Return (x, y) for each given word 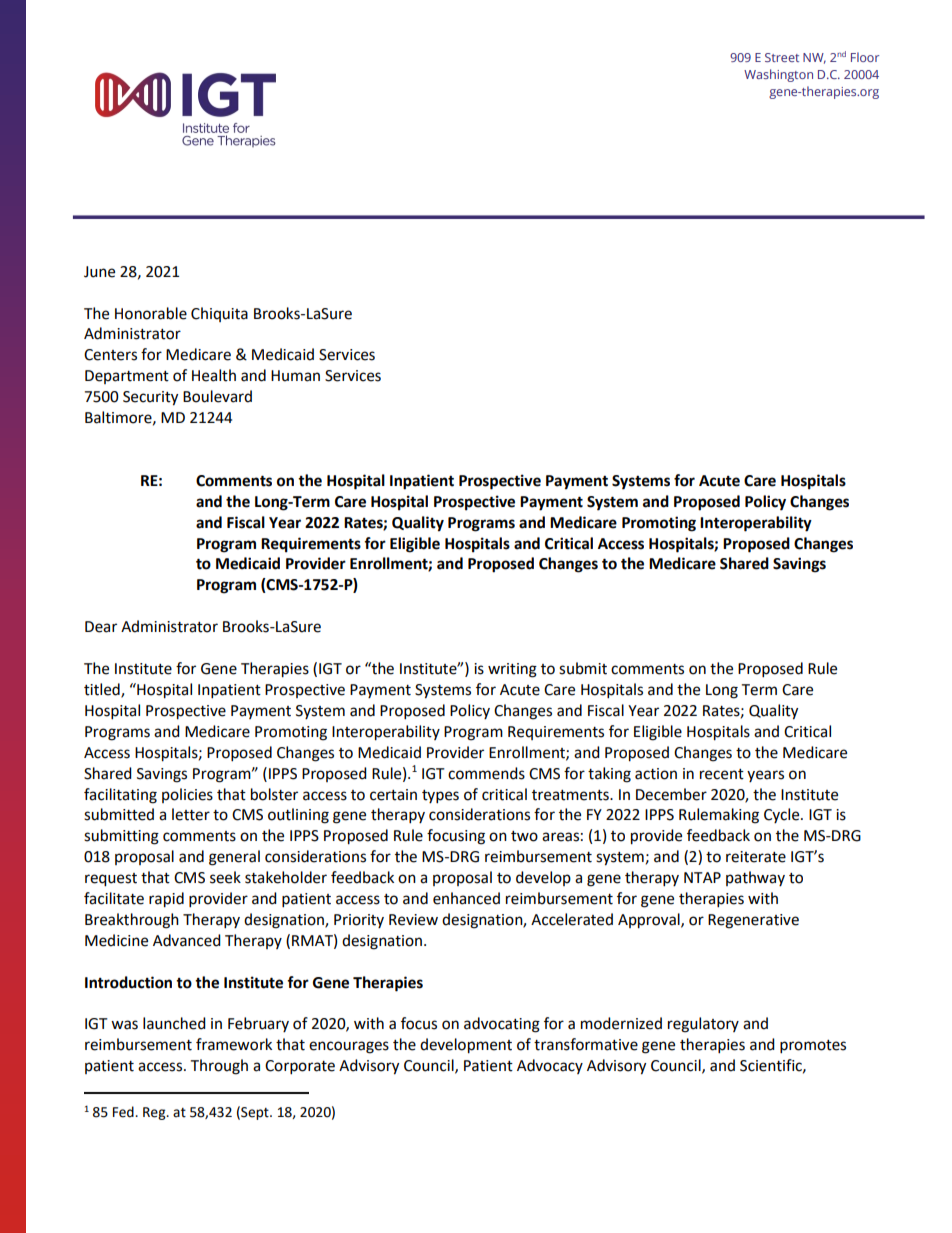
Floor (865, 57)
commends (486, 773)
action (656, 774)
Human (295, 376)
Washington (778, 75)
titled (103, 690)
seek (225, 877)
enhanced (466, 898)
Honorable (151, 313)
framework (234, 1044)
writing (512, 670)
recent (722, 774)
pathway (755, 878)
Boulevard (217, 396)
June (99, 272)
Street (782, 57)
